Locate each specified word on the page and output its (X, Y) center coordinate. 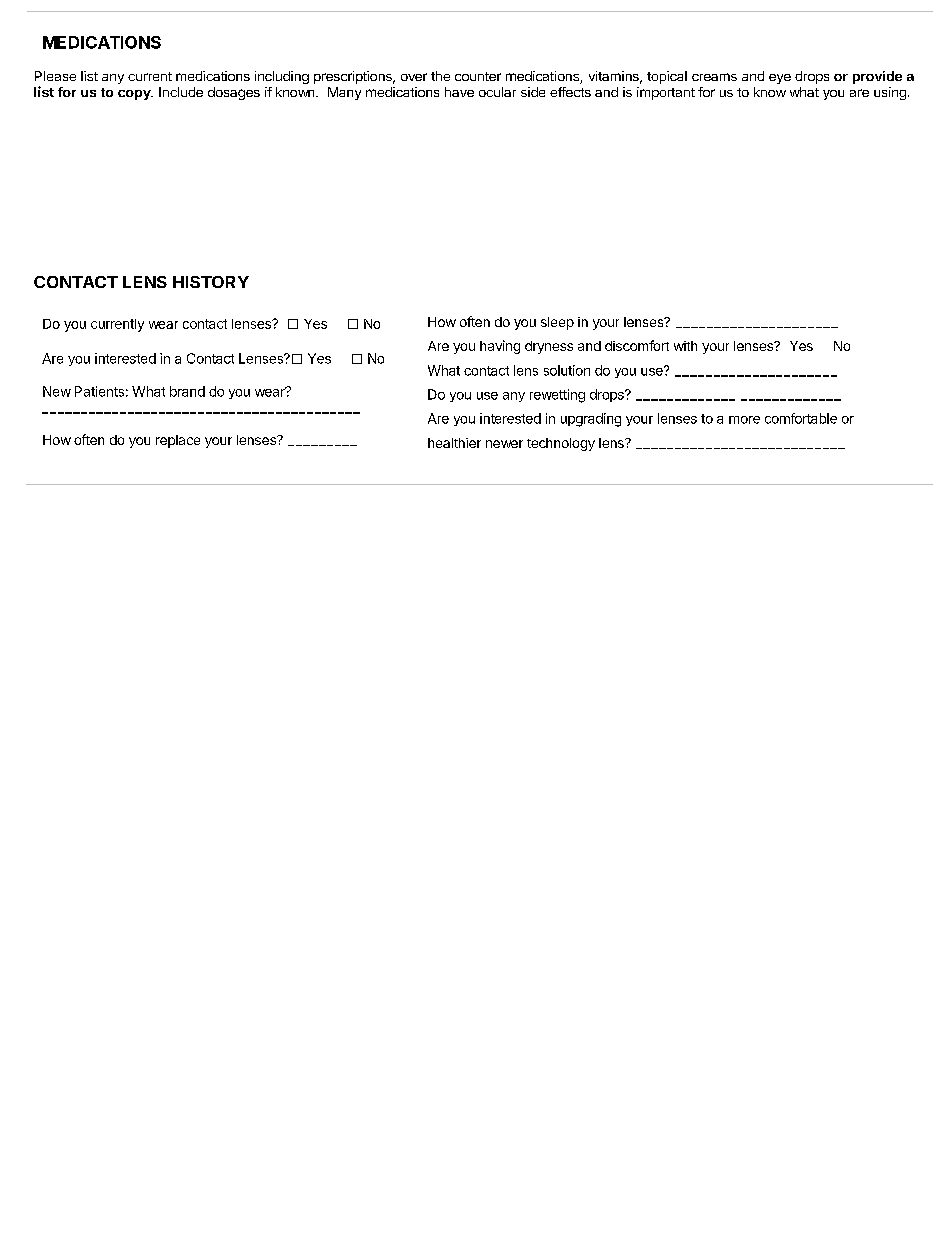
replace (178, 441)
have (459, 92)
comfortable (801, 418)
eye (780, 79)
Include (181, 92)
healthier (454, 443)
